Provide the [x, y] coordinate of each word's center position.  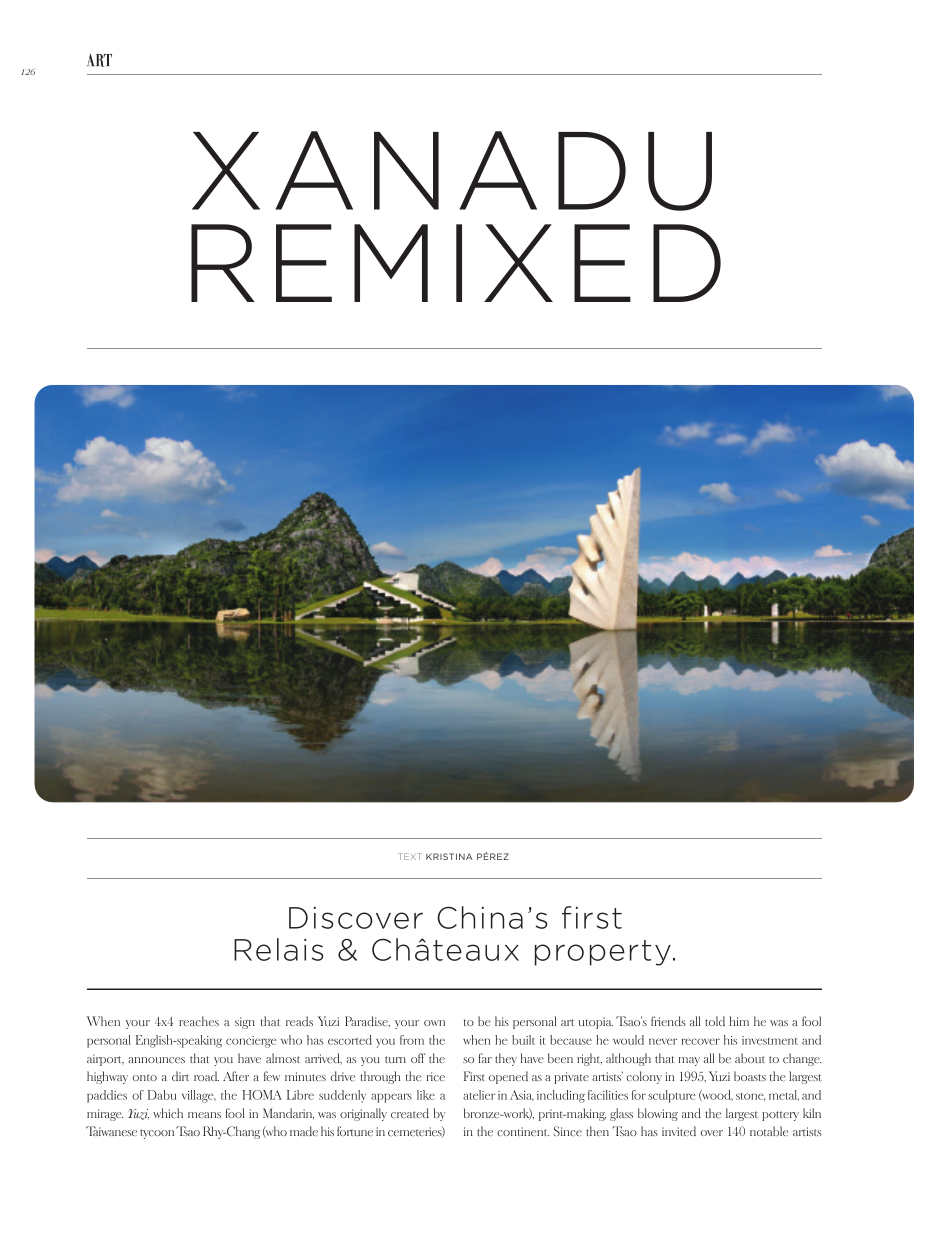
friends [668, 1021]
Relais [278, 949]
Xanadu [452, 171]
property [603, 953]
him [739, 1021]
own [434, 1023]
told [715, 1021]
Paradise [367, 1021]
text [410, 856]
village [199, 1096]
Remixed [456, 263]
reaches [199, 1021]
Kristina [449, 856]
